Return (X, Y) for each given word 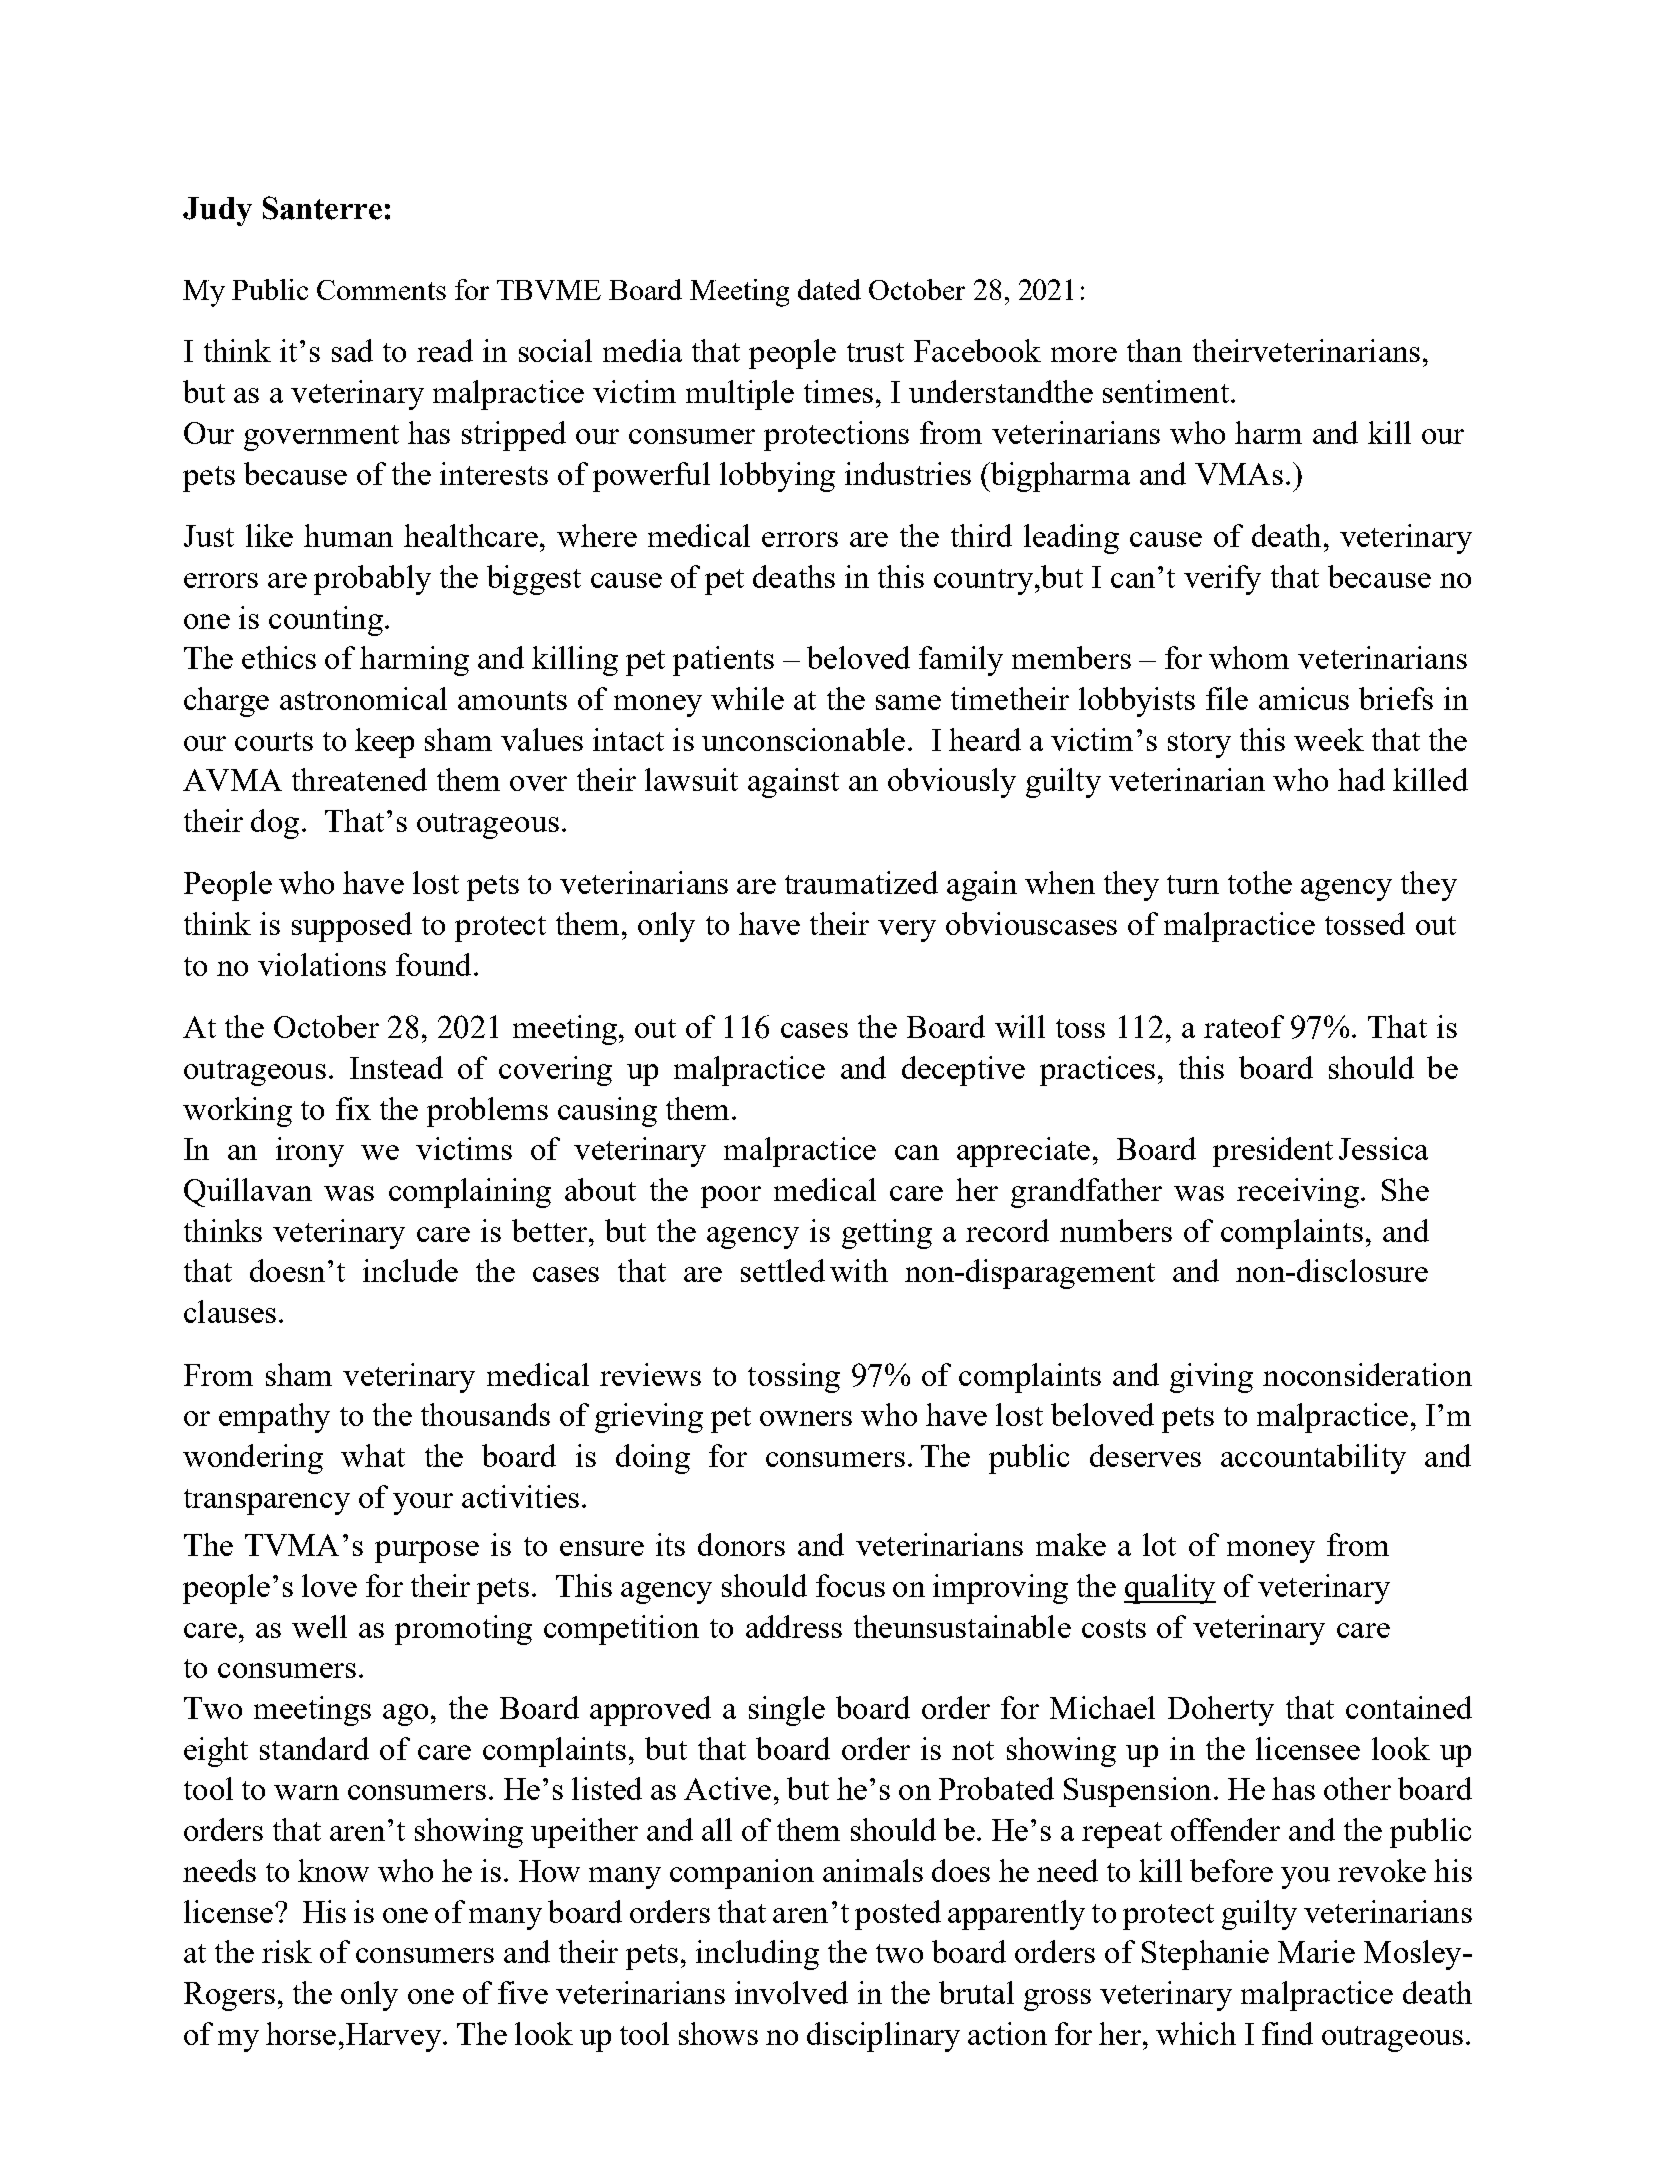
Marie (1316, 1951)
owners (806, 1418)
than (1154, 350)
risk (287, 1951)
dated (829, 289)
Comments (381, 290)
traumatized (861, 882)
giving (1211, 1378)
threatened (359, 779)
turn (1193, 884)
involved (791, 1992)
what (373, 1455)
